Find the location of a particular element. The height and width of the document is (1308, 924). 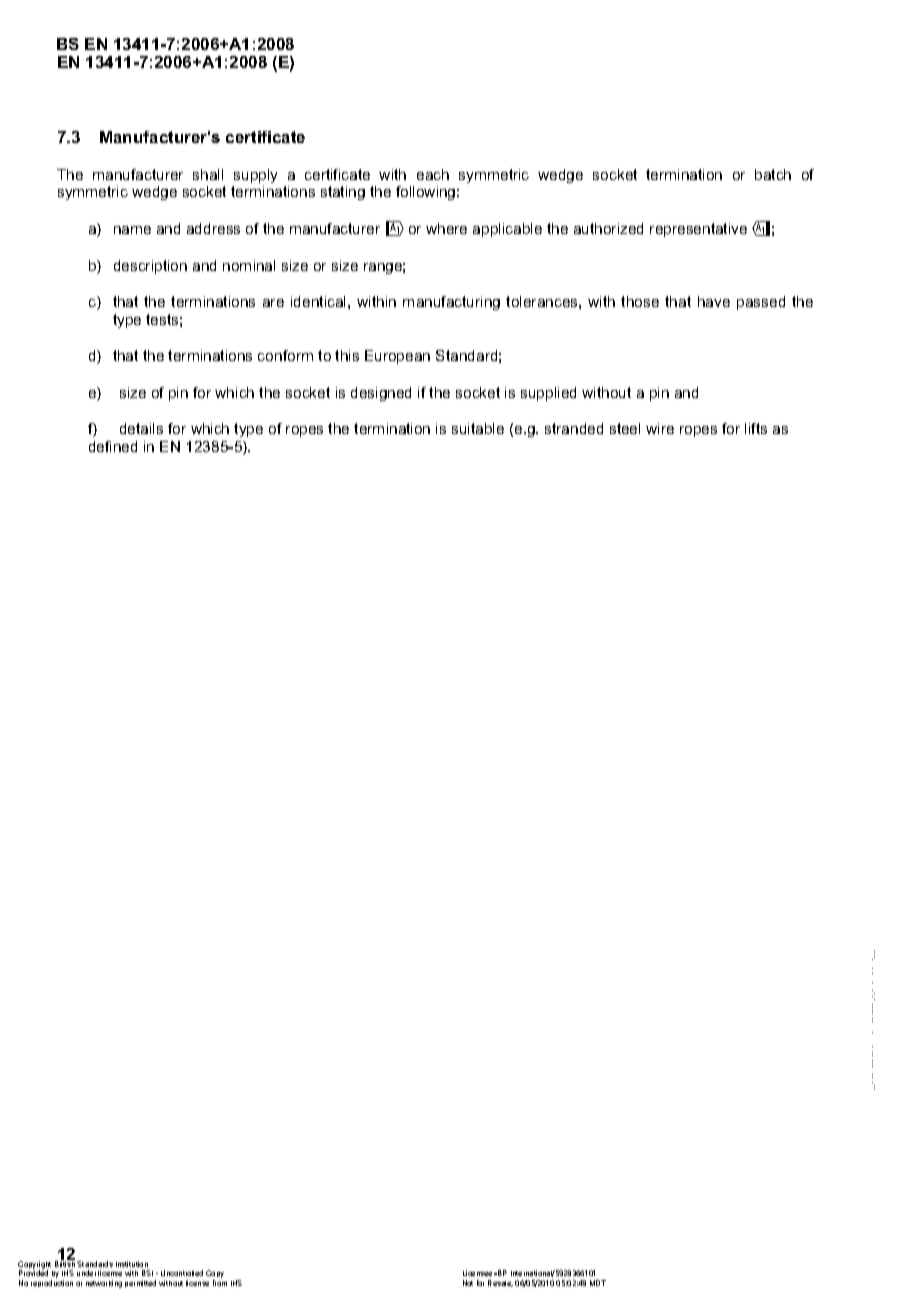

defined is located at coordinates (113, 446).
